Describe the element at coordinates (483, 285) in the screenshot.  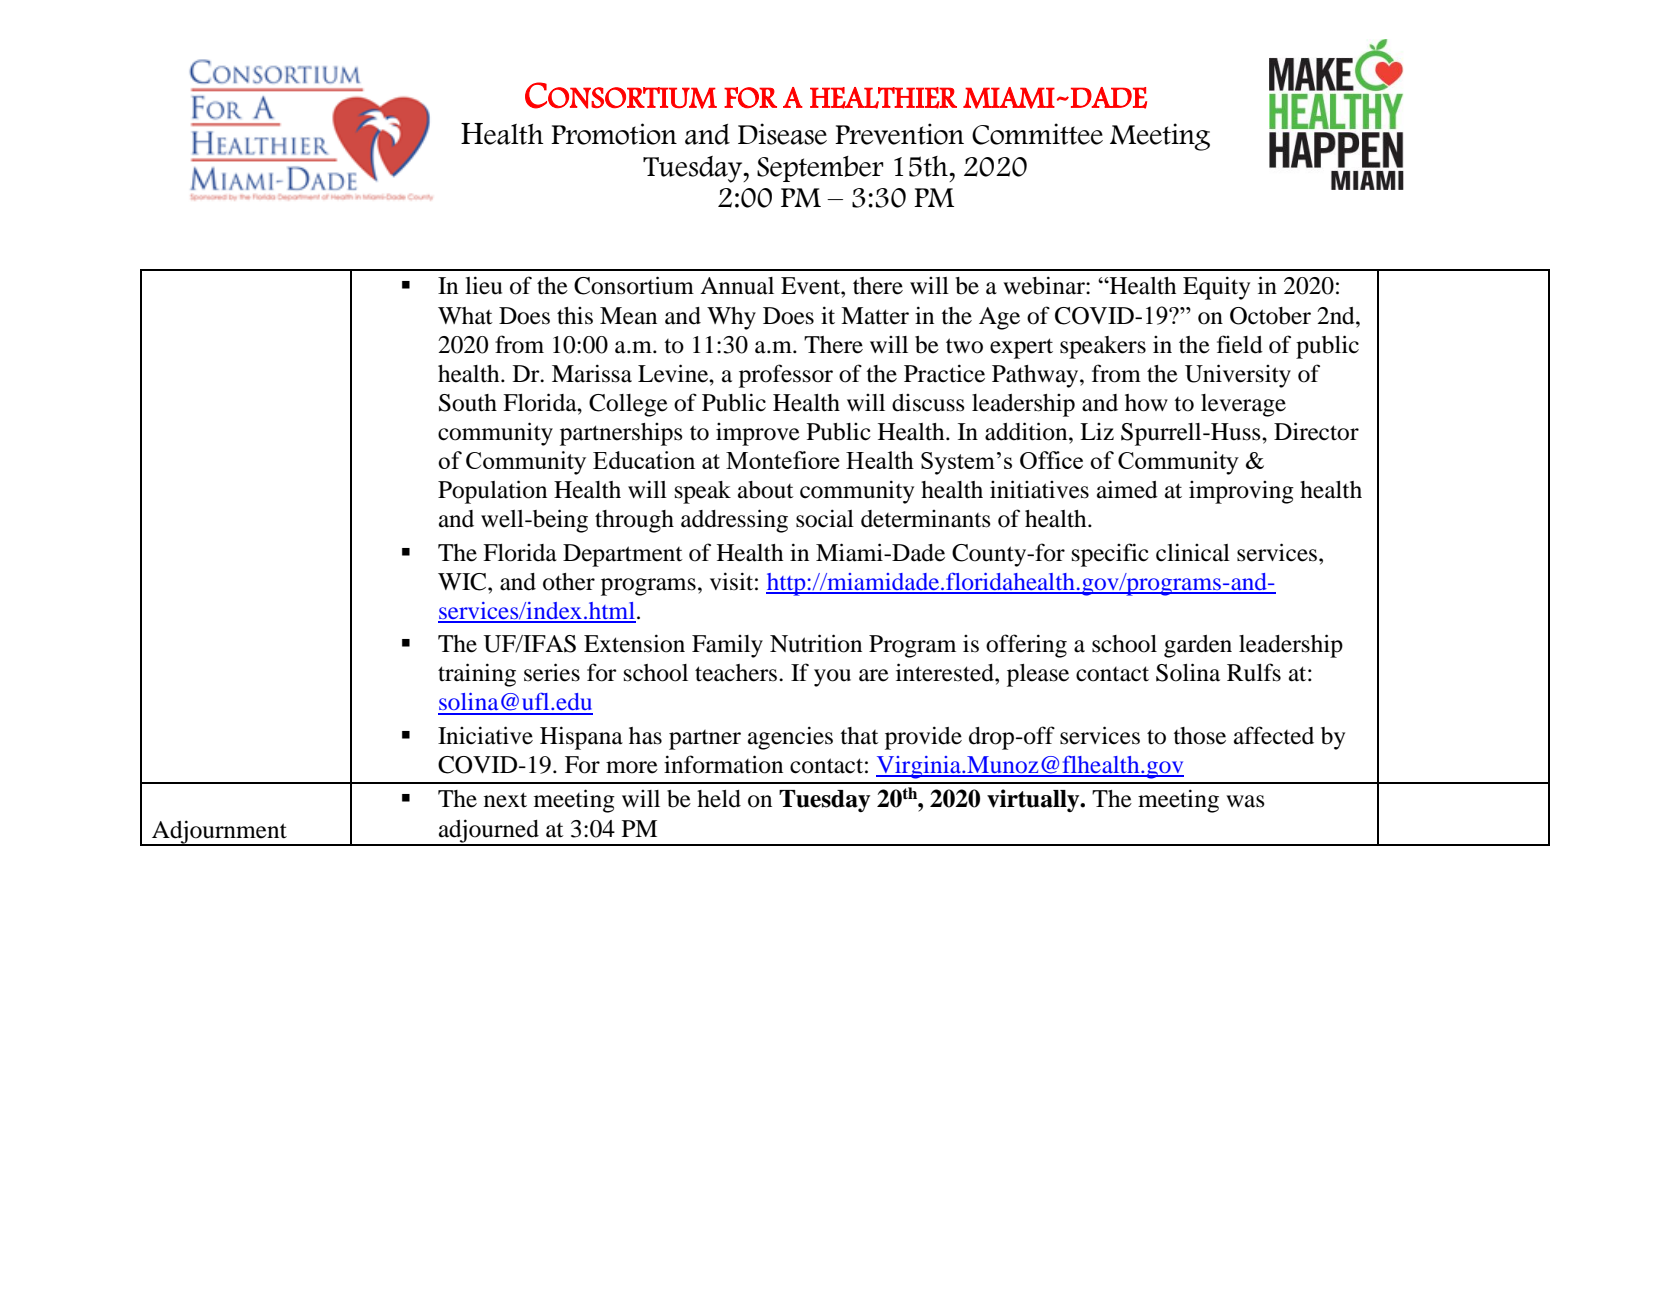
I see `lieu` at that location.
